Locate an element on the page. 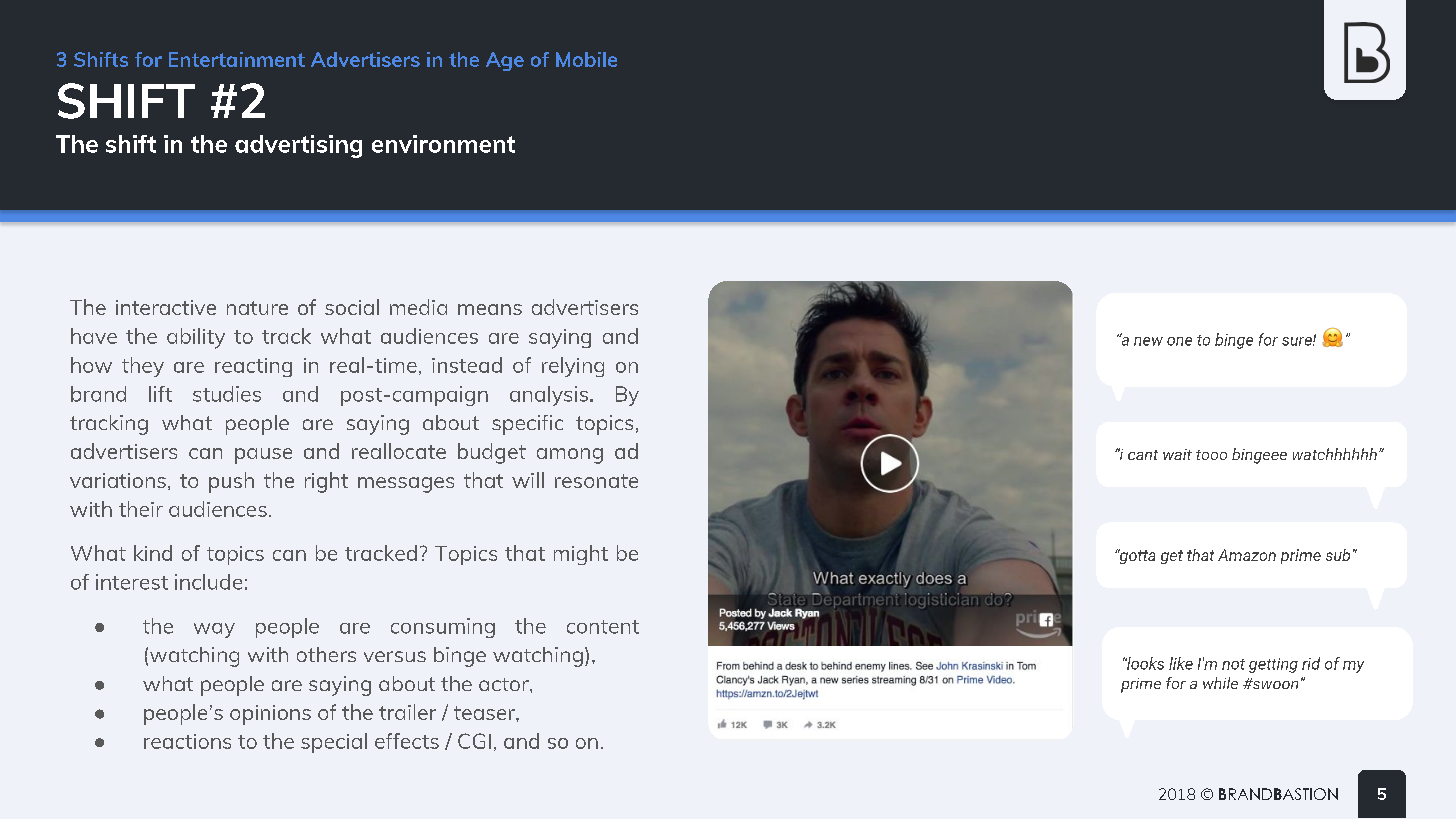  means is located at coordinates (490, 309).
